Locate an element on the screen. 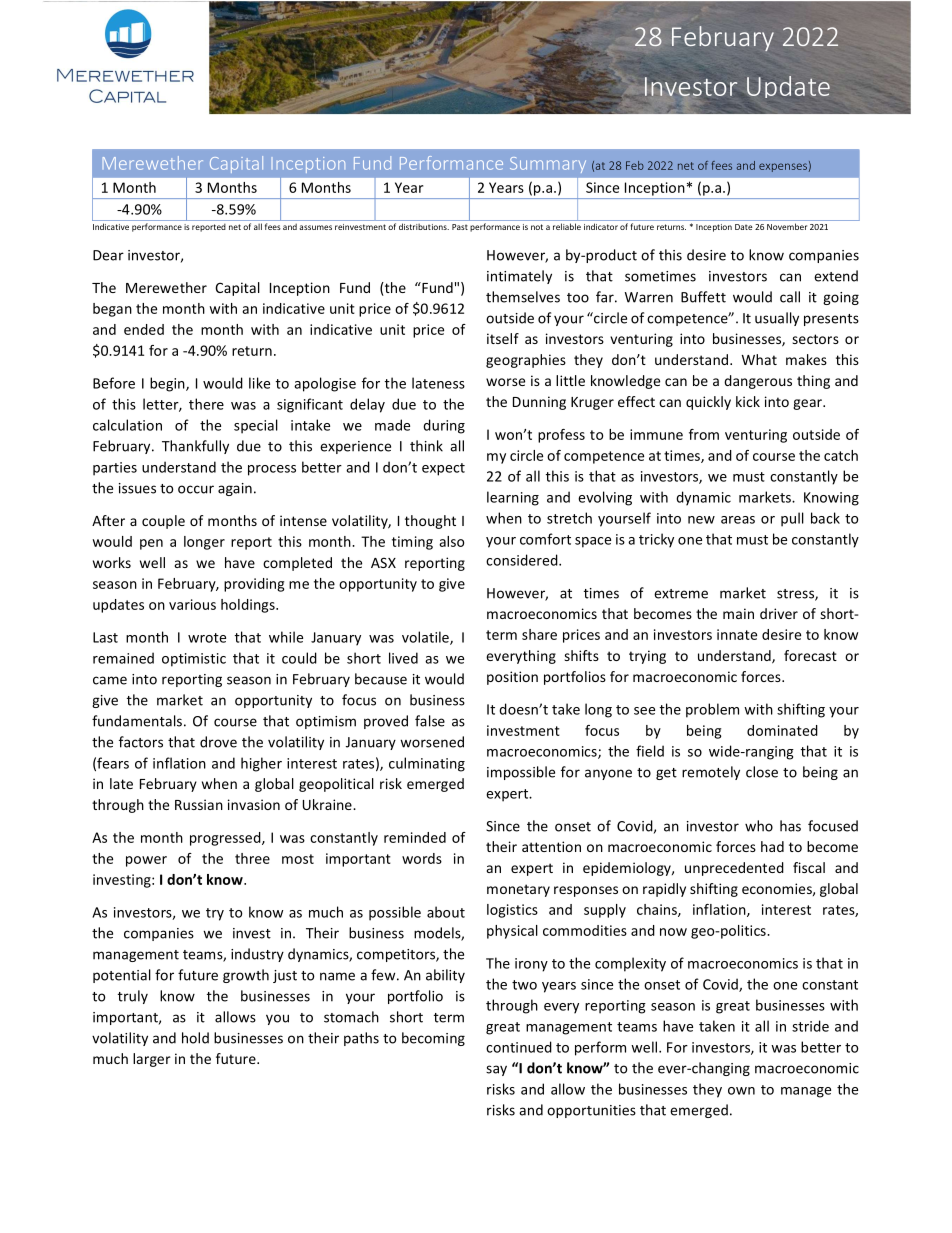 The height and width of the screenshot is (1233, 952). innate is located at coordinates (737, 634).
